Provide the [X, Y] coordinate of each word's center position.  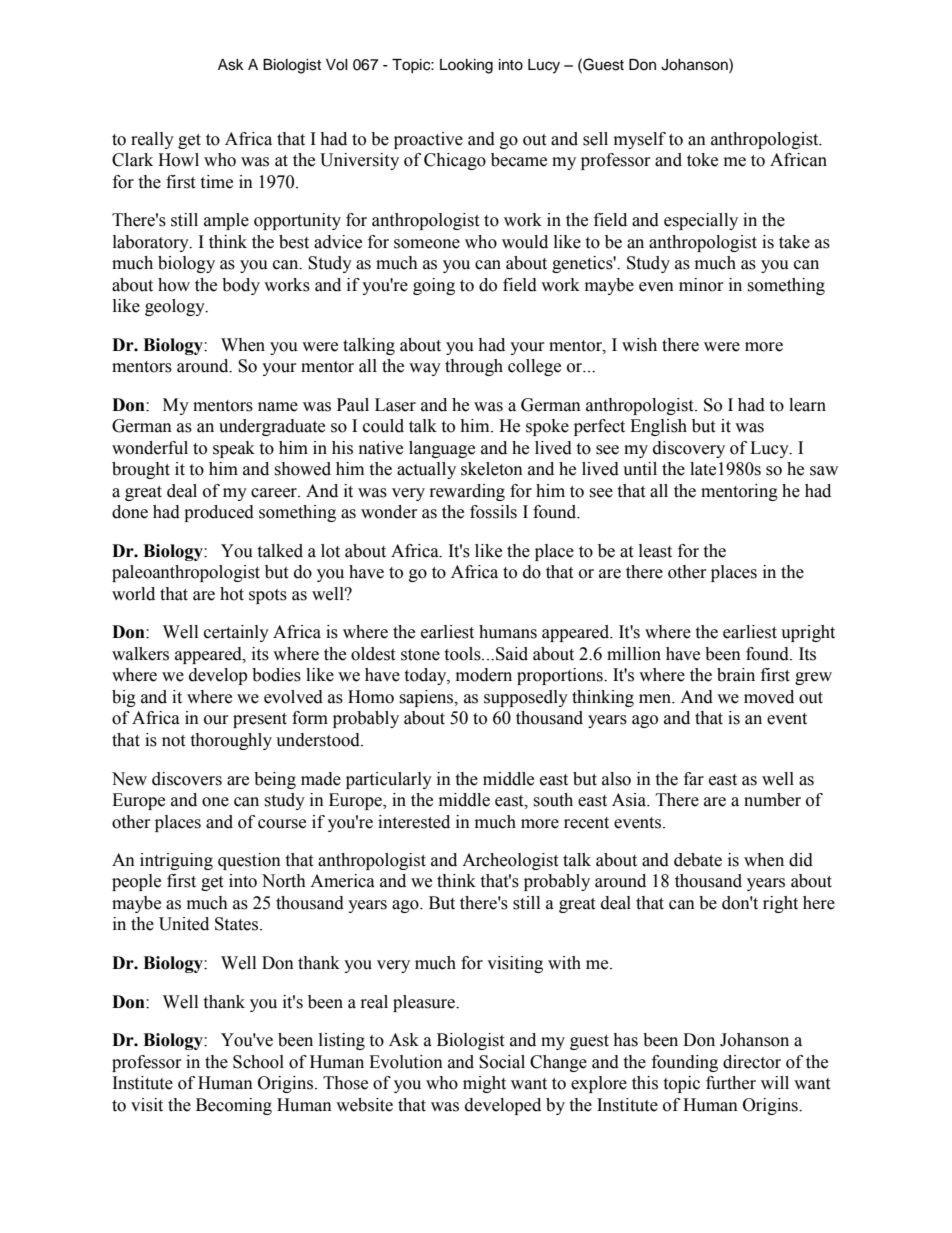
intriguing [176, 861]
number [772, 800]
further [731, 1083]
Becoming [234, 1106]
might [484, 1084]
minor [701, 285]
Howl [178, 160]
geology [176, 307]
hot [232, 594]
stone [420, 655]
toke [702, 160]
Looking [466, 66]
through [474, 367]
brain [736, 675]
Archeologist [510, 861]
